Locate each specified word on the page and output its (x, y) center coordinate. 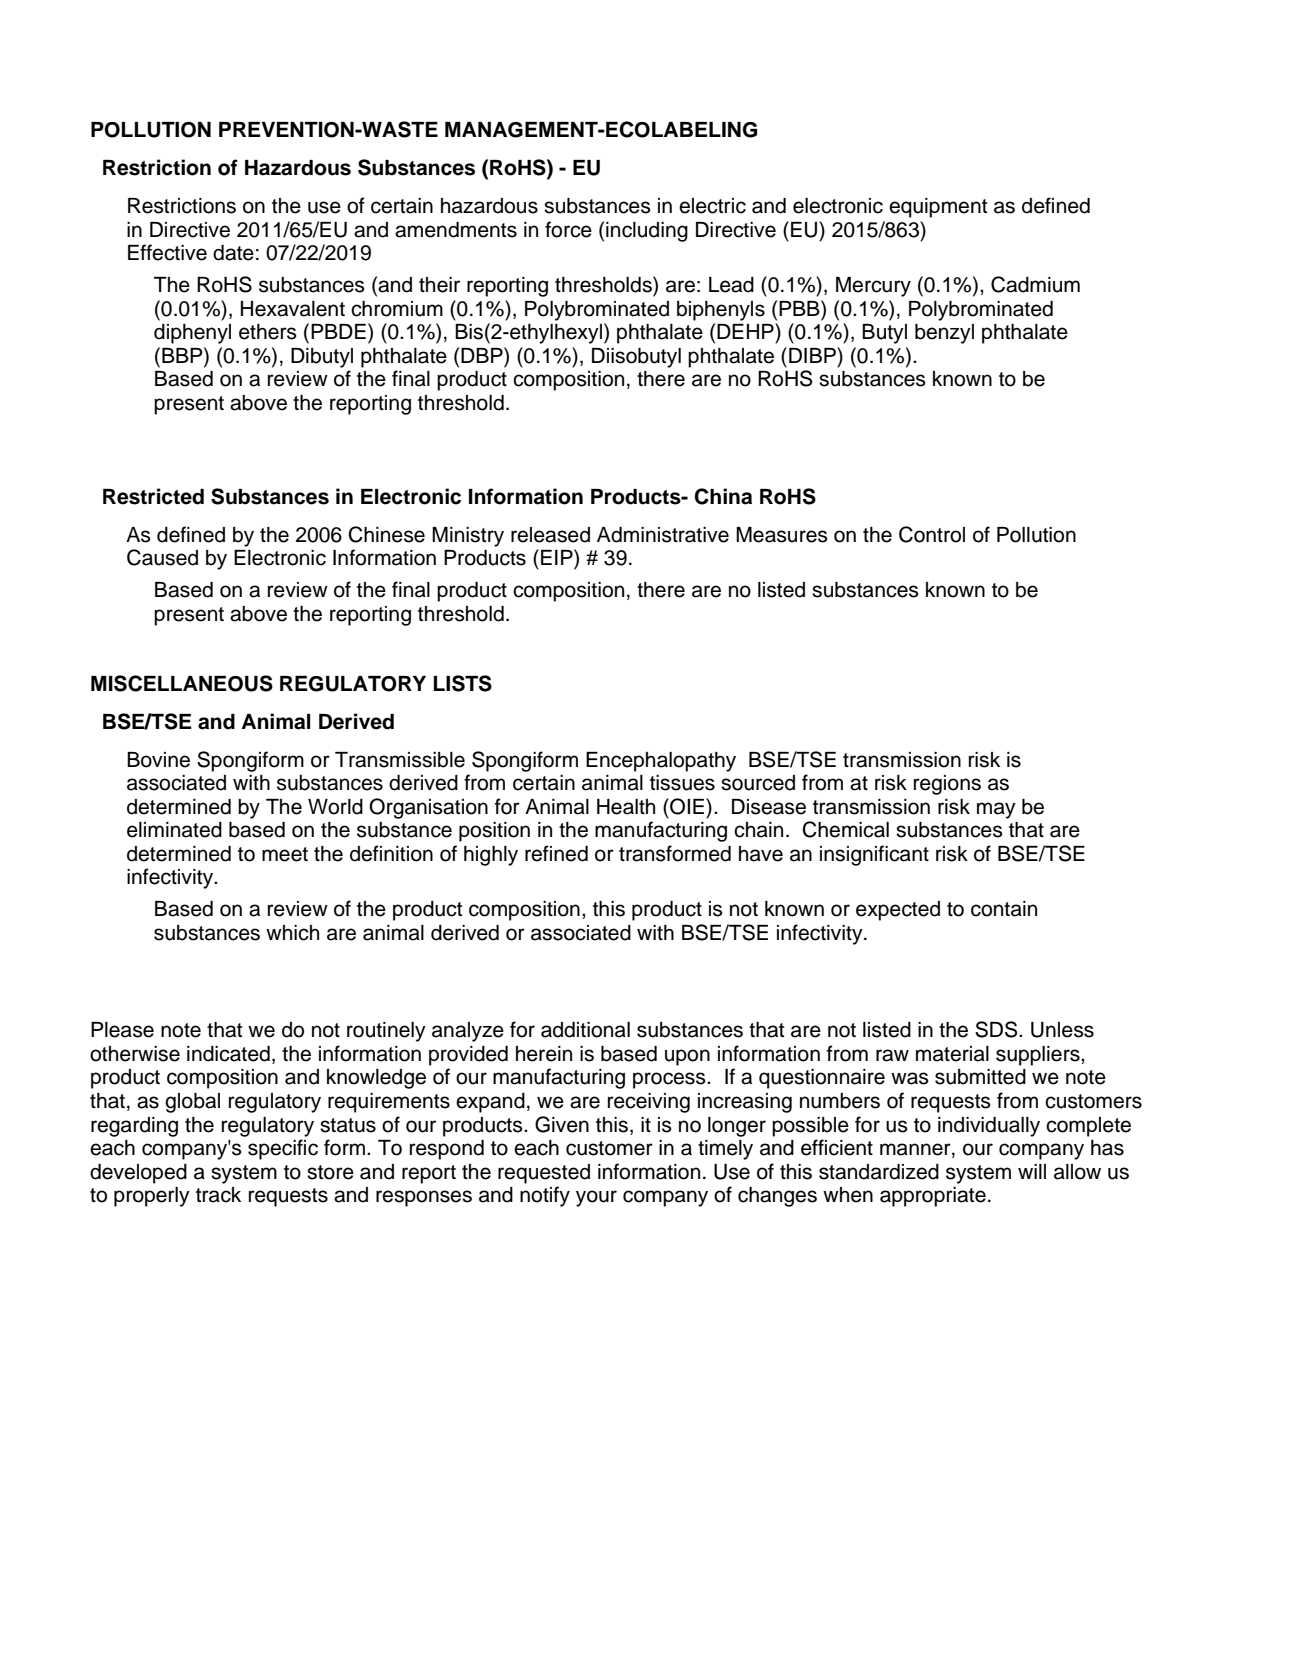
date (233, 253)
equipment (938, 208)
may (996, 810)
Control (932, 534)
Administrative (663, 535)
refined (556, 853)
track (218, 1195)
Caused (162, 557)
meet (285, 854)
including (647, 232)
